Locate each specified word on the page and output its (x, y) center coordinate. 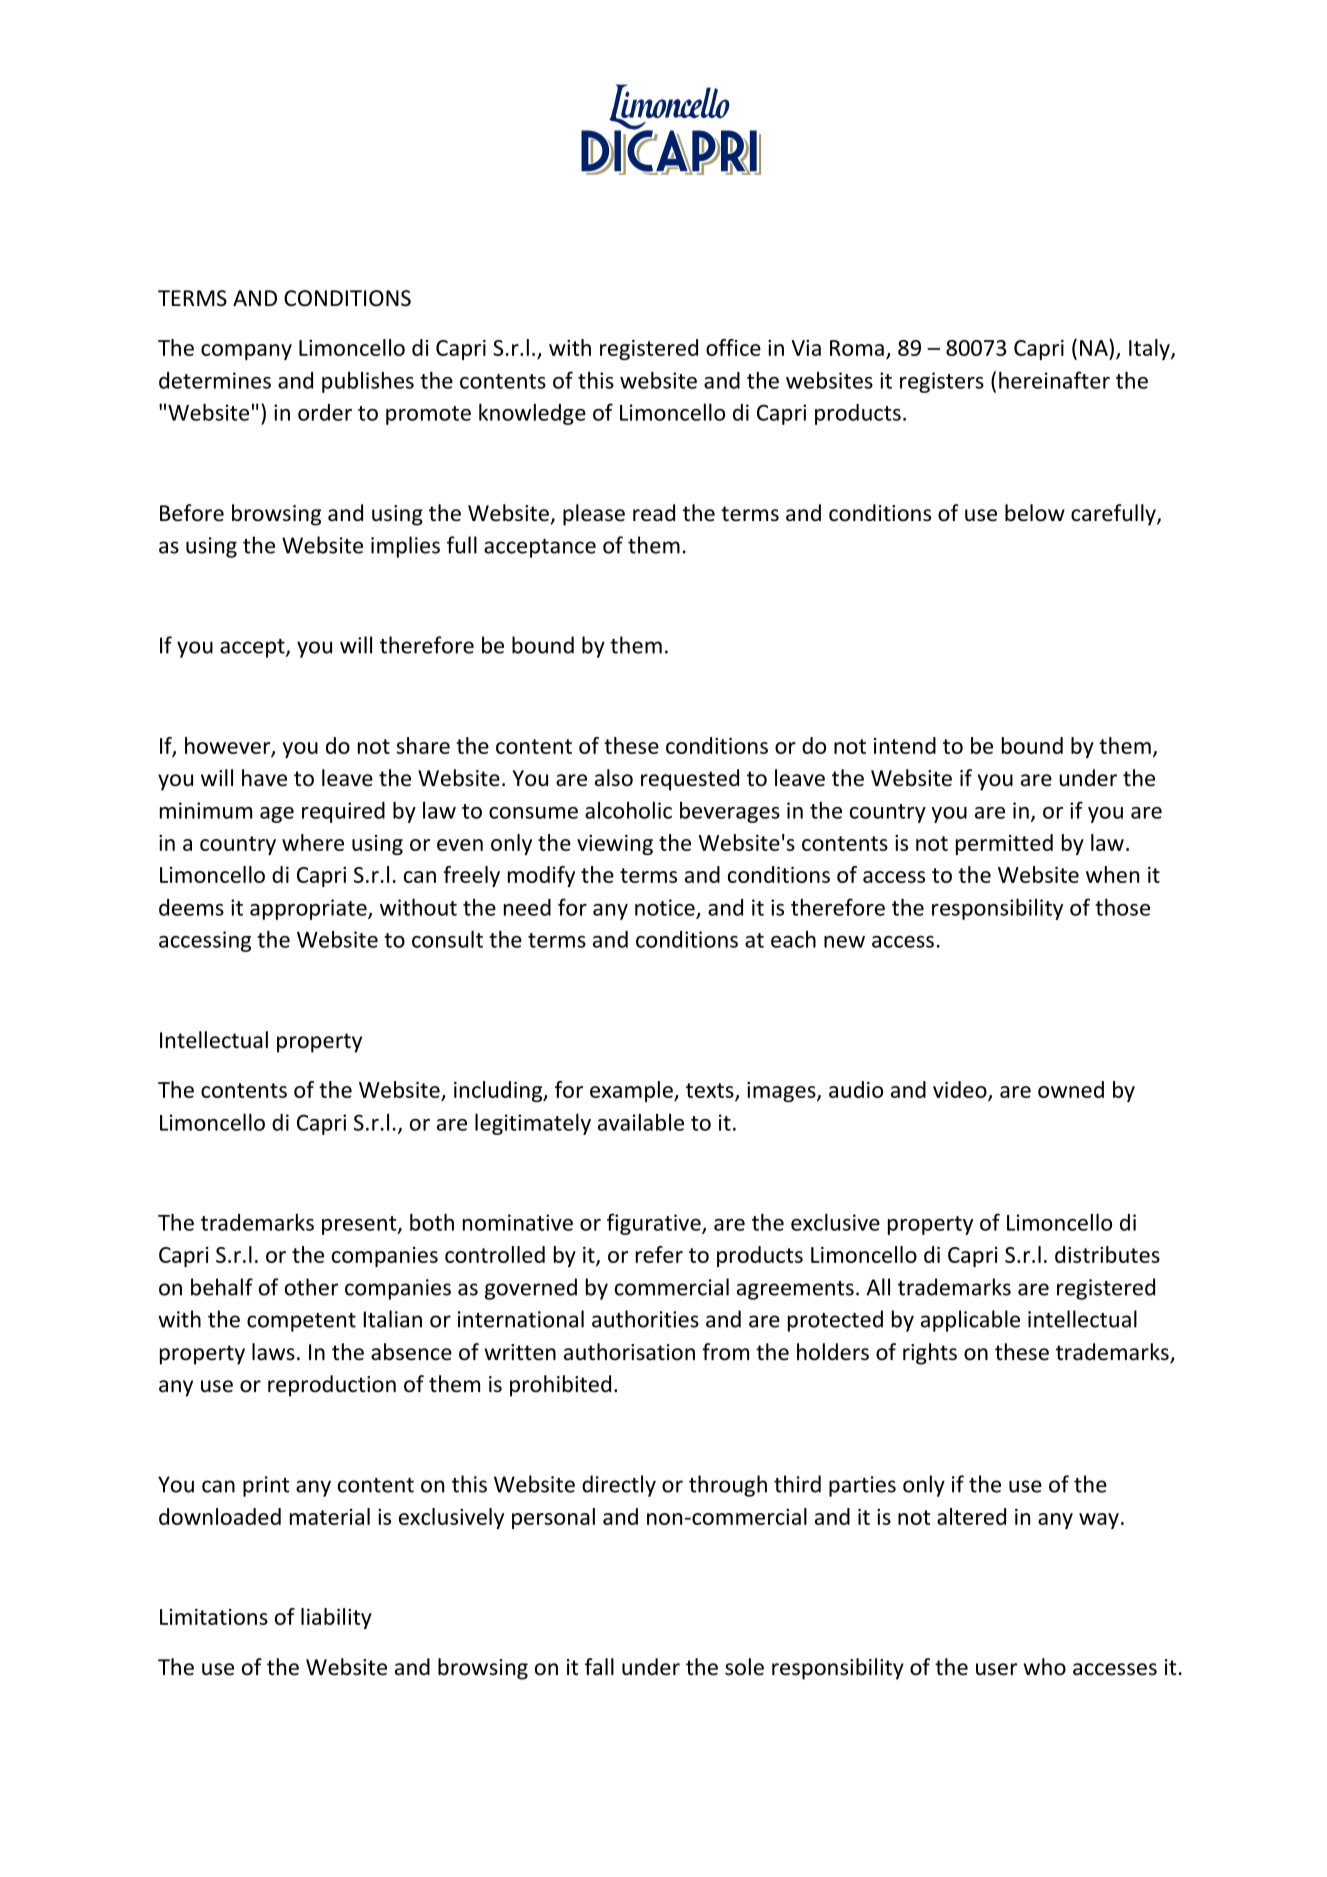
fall (599, 1666)
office (733, 347)
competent (301, 1322)
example (632, 1091)
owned (1071, 1089)
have (264, 778)
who (1044, 1667)
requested (690, 780)
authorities (645, 1319)
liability (336, 1618)
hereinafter (1054, 380)
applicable (970, 1321)
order (325, 412)
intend (905, 745)
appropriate (309, 909)
